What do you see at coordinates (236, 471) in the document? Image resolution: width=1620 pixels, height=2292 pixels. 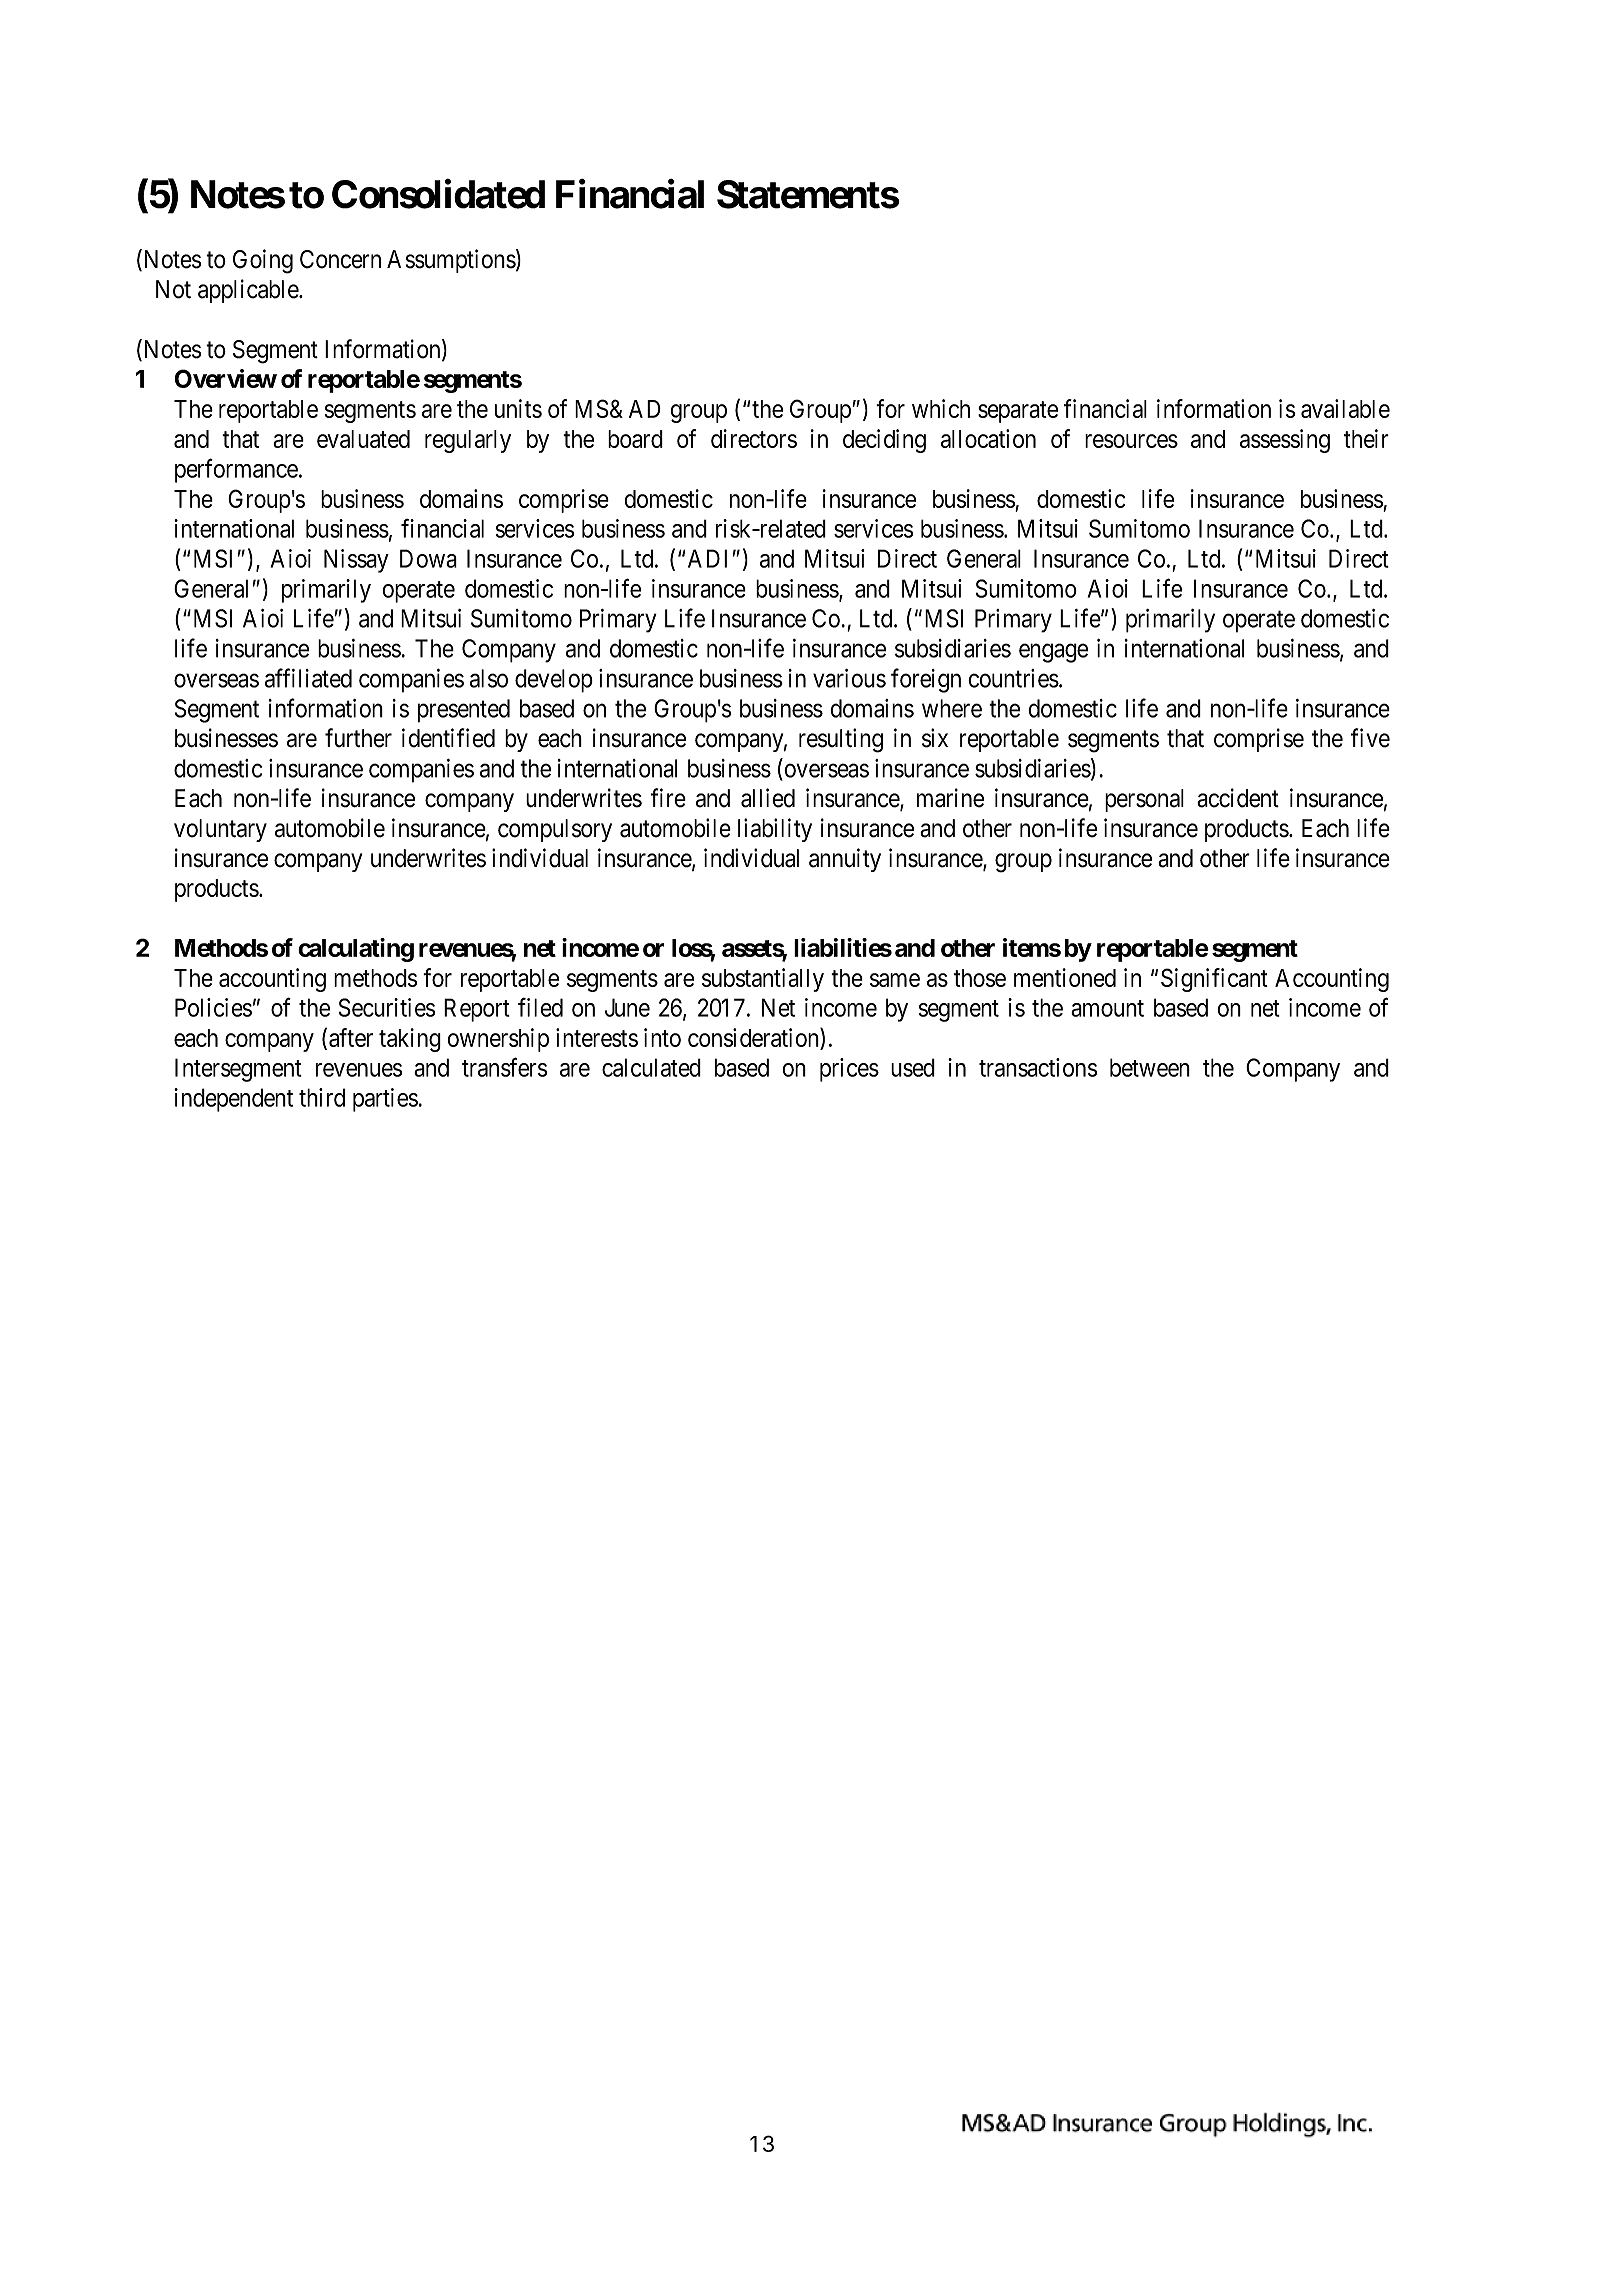 I see `performance` at bounding box center [236, 471].
